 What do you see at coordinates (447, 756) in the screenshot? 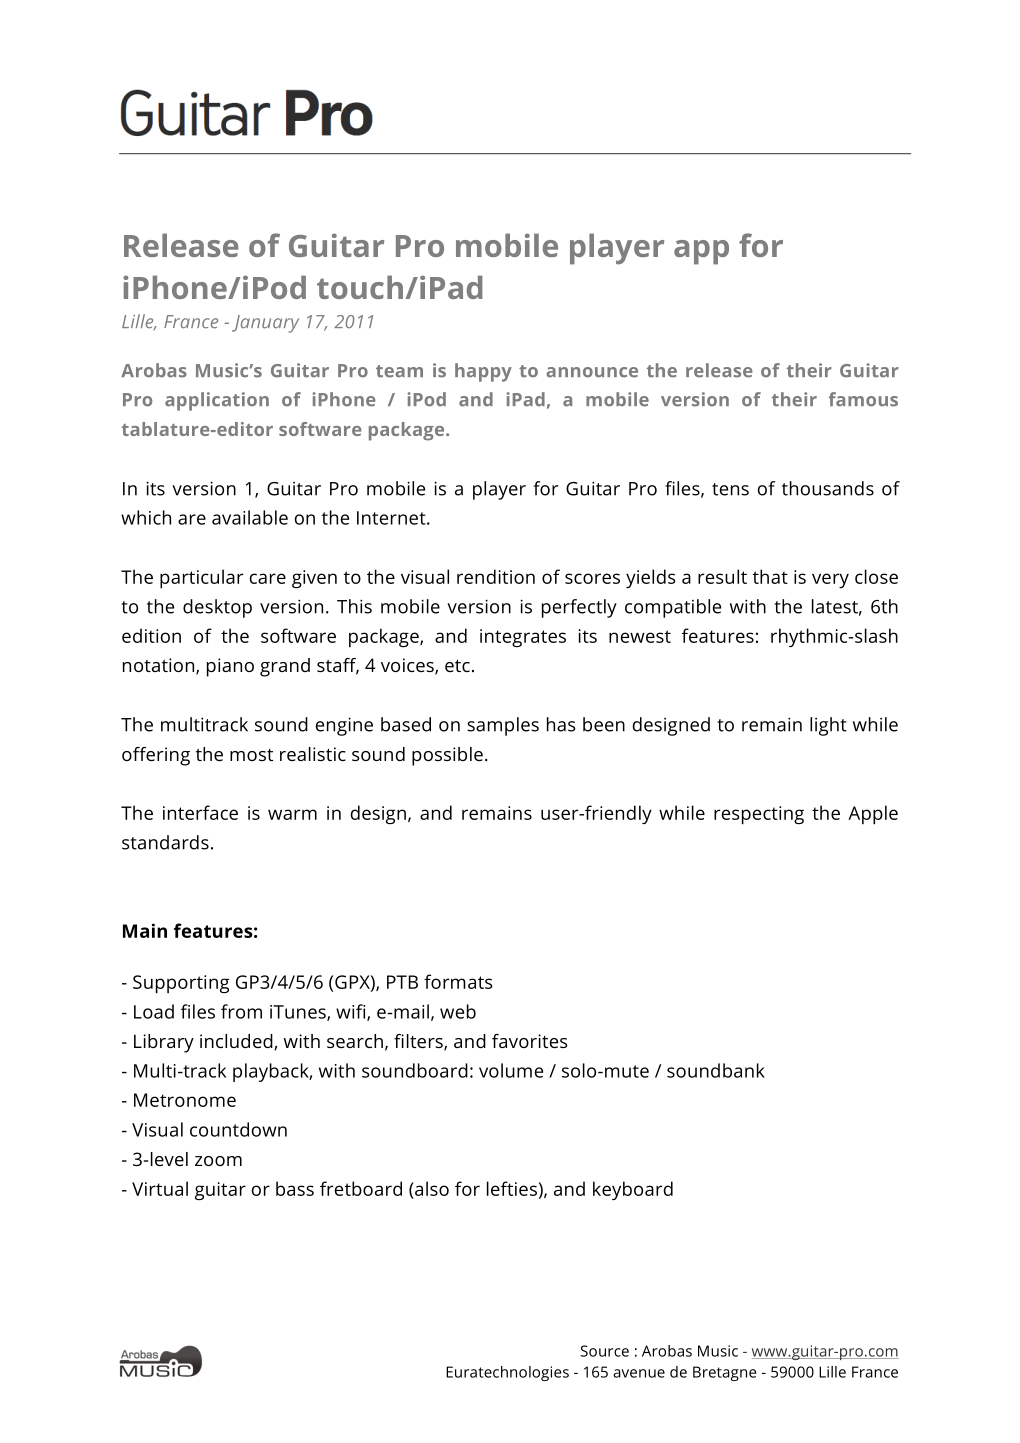
I see `possible` at bounding box center [447, 756].
